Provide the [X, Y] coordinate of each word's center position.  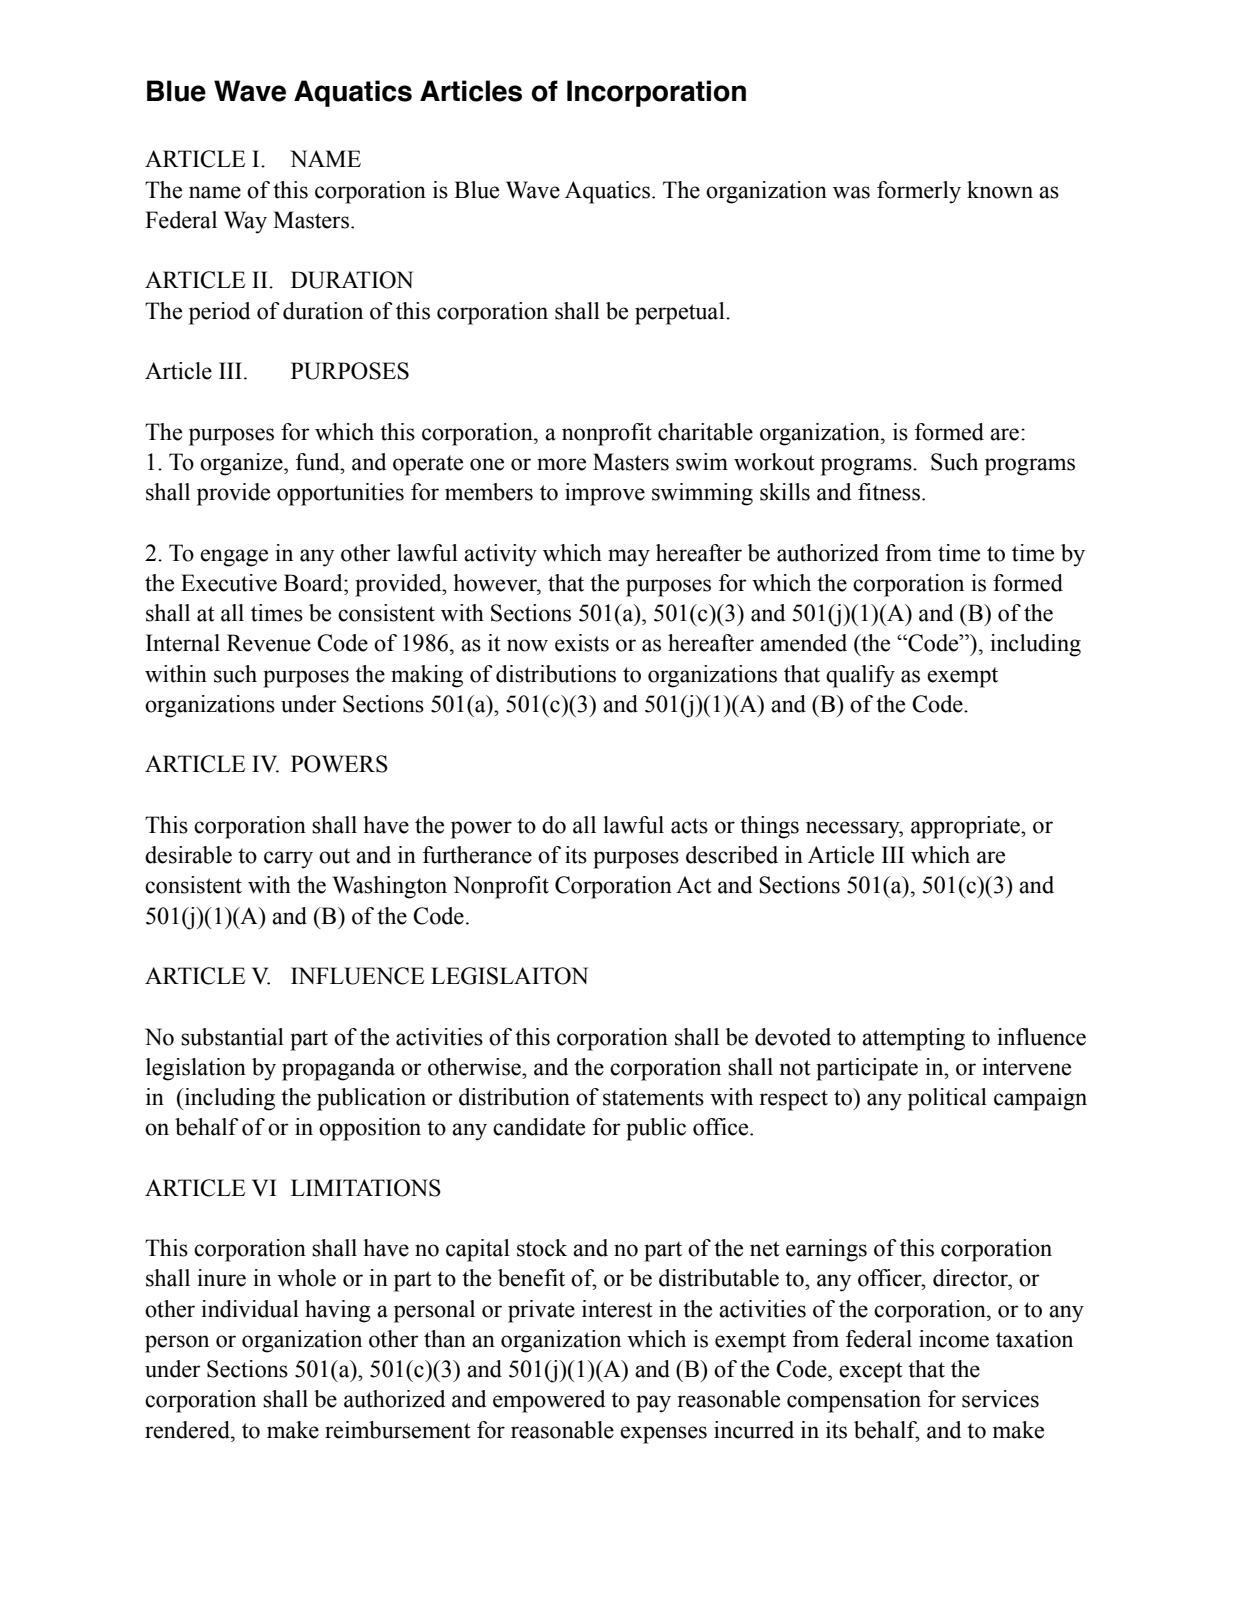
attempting [913, 1039]
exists [582, 643]
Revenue [269, 643]
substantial [232, 1037]
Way [245, 222]
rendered [188, 1430]
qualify [860, 676]
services [1000, 1399]
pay [653, 1404]
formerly [919, 192]
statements [653, 1098]
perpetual [681, 313]
